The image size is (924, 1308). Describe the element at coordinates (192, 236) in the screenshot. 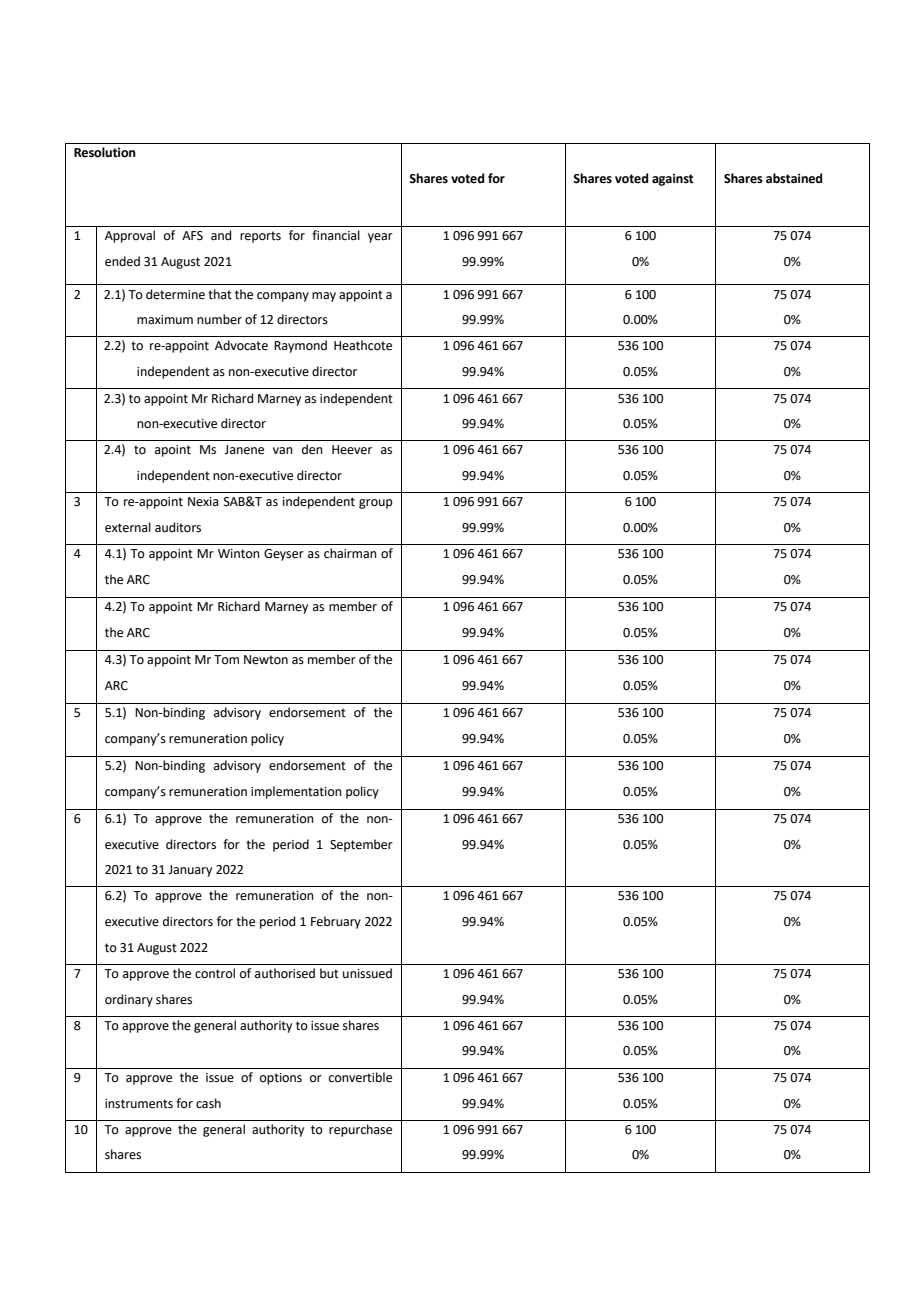

I see `AFS` at that location.
